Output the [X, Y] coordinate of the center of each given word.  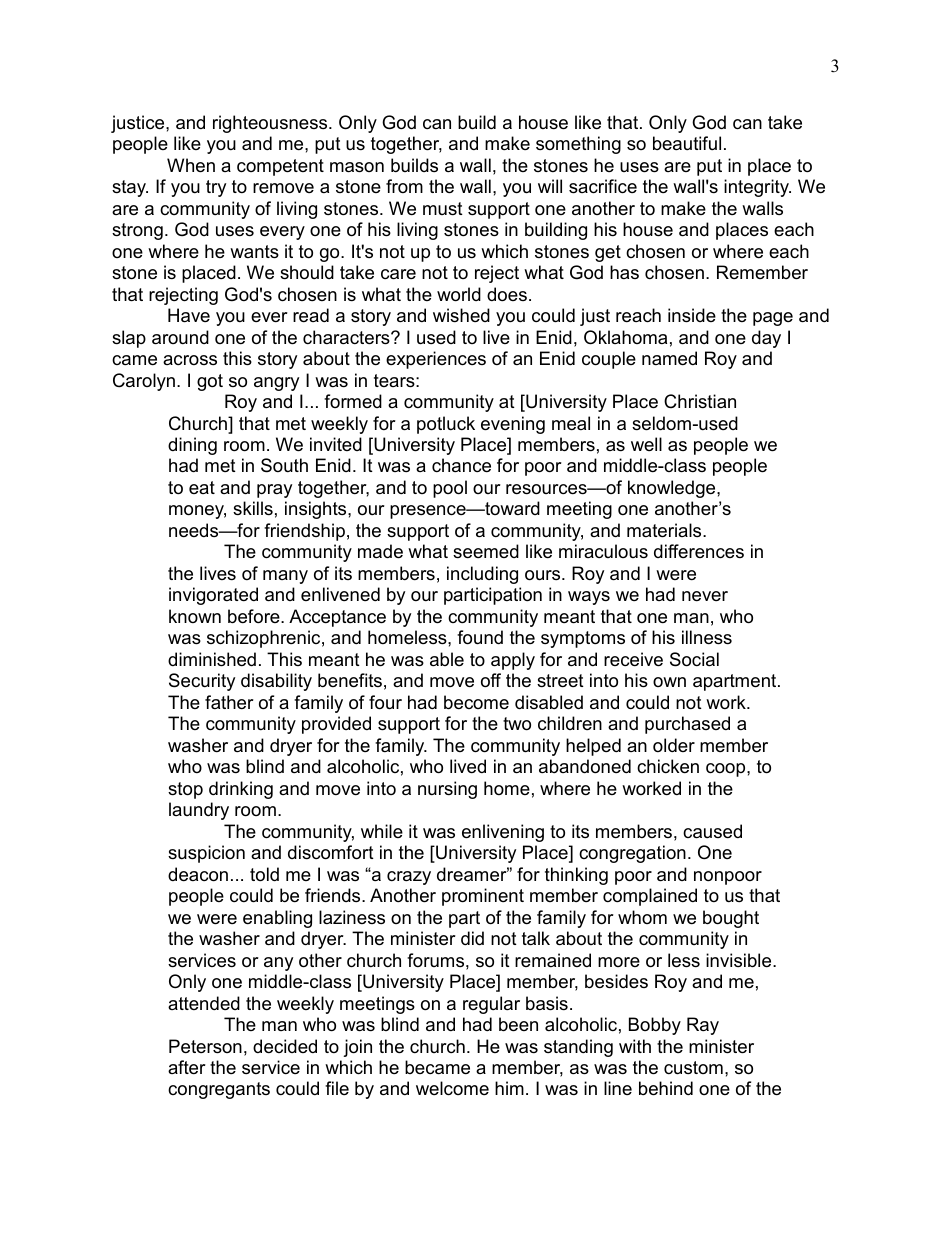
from [404, 186]
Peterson [205, 1046]
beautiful [687, 143]
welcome [452, 1088]
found [480, 637]
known [195, 616]
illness [707, 637]
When [191, 165]
